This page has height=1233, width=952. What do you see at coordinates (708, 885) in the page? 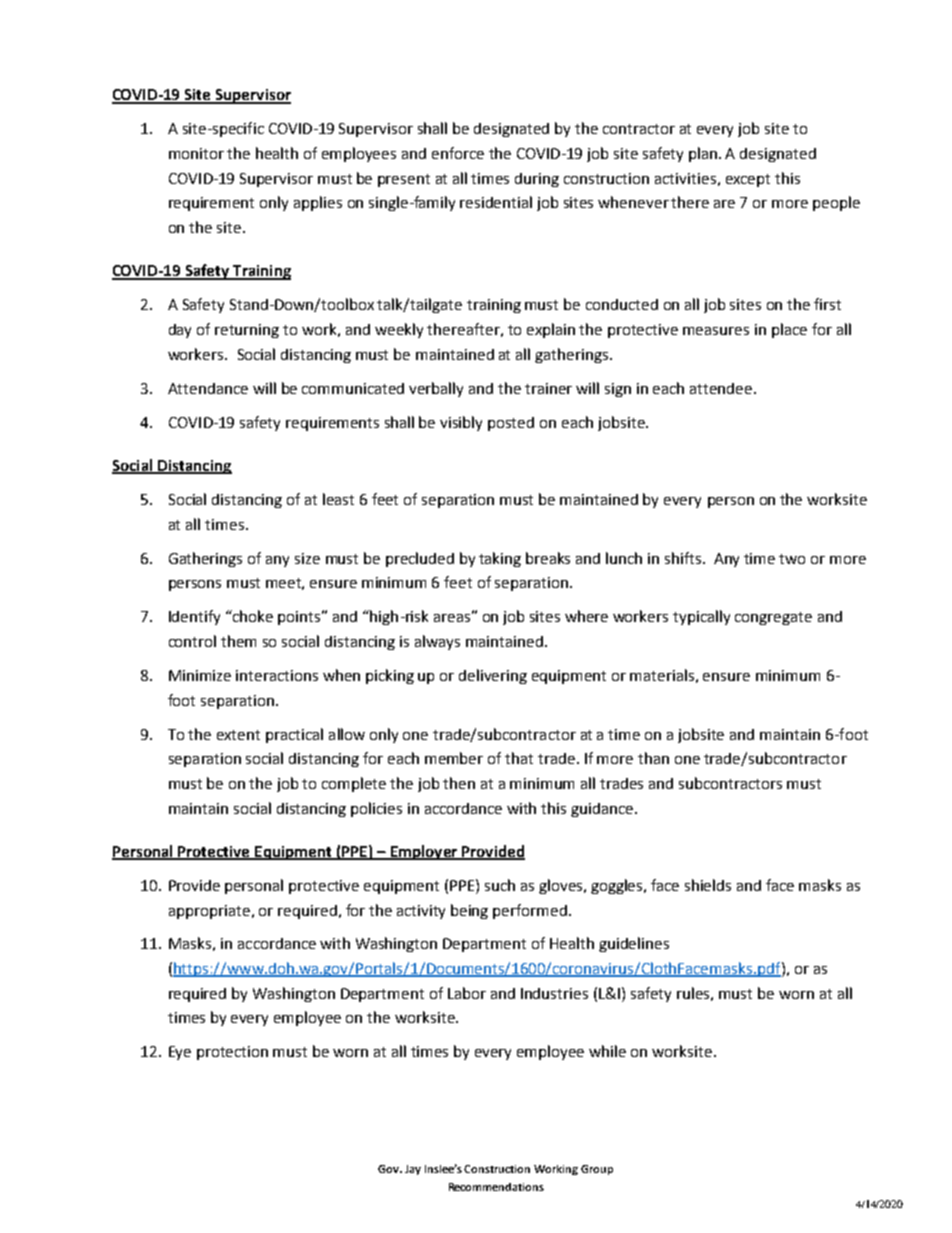
I see `shields` at bounding box center [708, 885].
